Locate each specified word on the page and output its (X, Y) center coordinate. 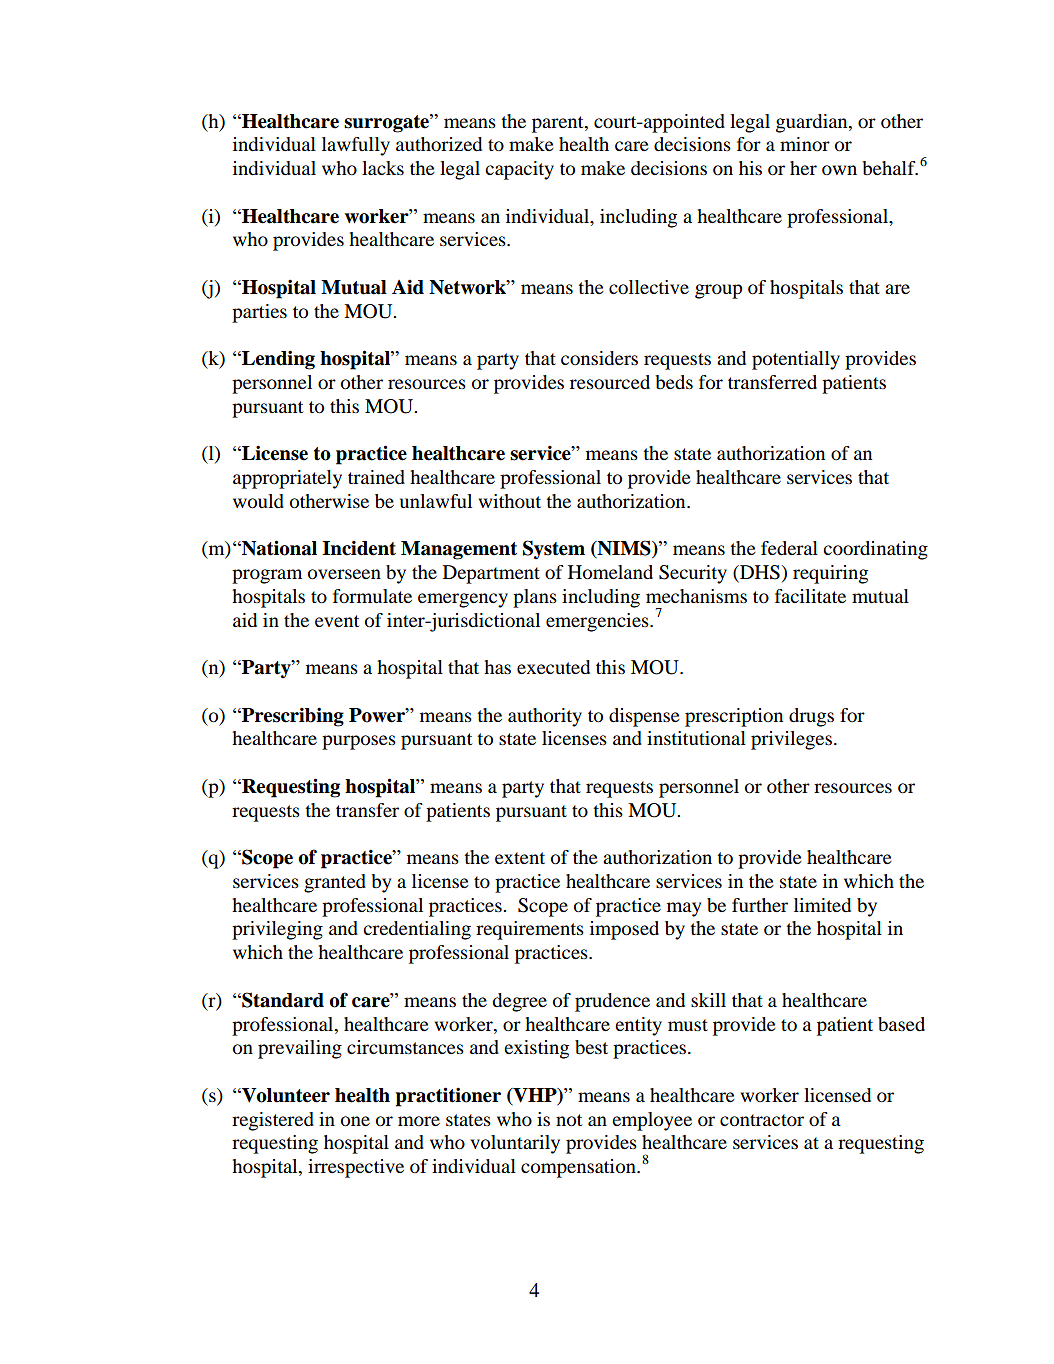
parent (559, 124)
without (509, 501)
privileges (791, 740)
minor (805, 144)
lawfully (356, 146)
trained (376, 477)
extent (520, 858)
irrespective (356, 1168)
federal (789, 548)
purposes (359, 742)
